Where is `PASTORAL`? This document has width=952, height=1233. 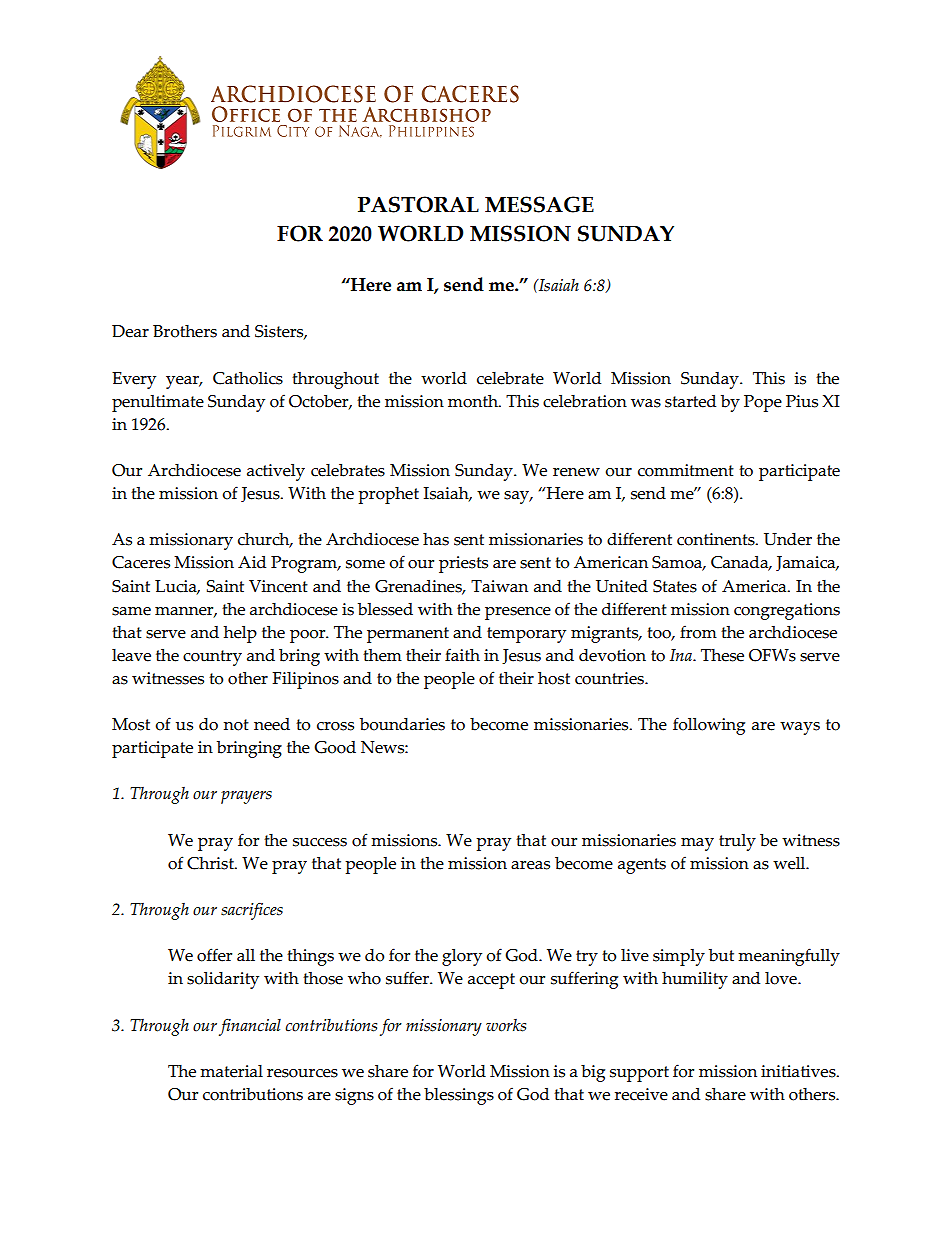 PASTORAL is located at coordinates (418, 204).
